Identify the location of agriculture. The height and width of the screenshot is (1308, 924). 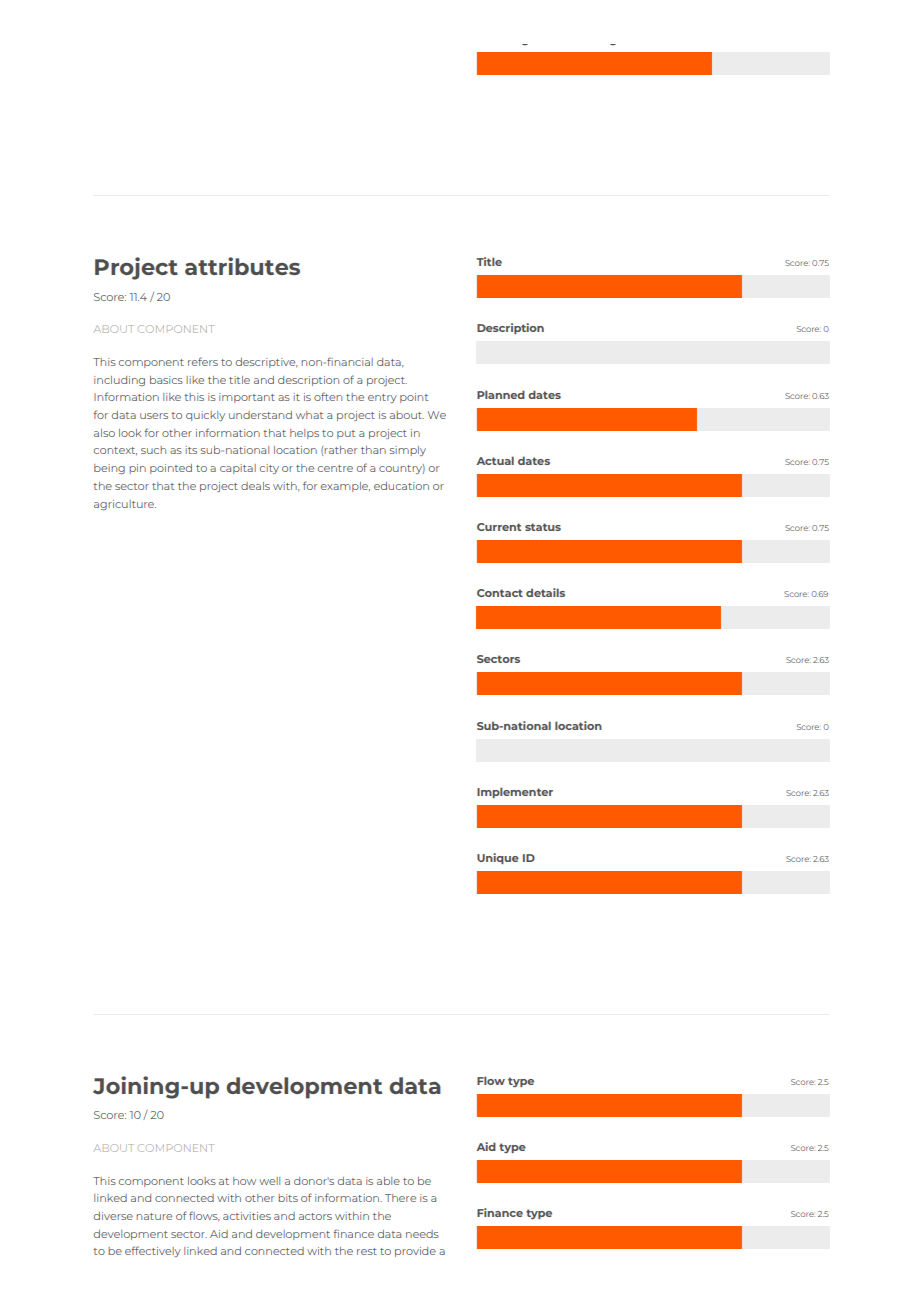
(125, 505).
